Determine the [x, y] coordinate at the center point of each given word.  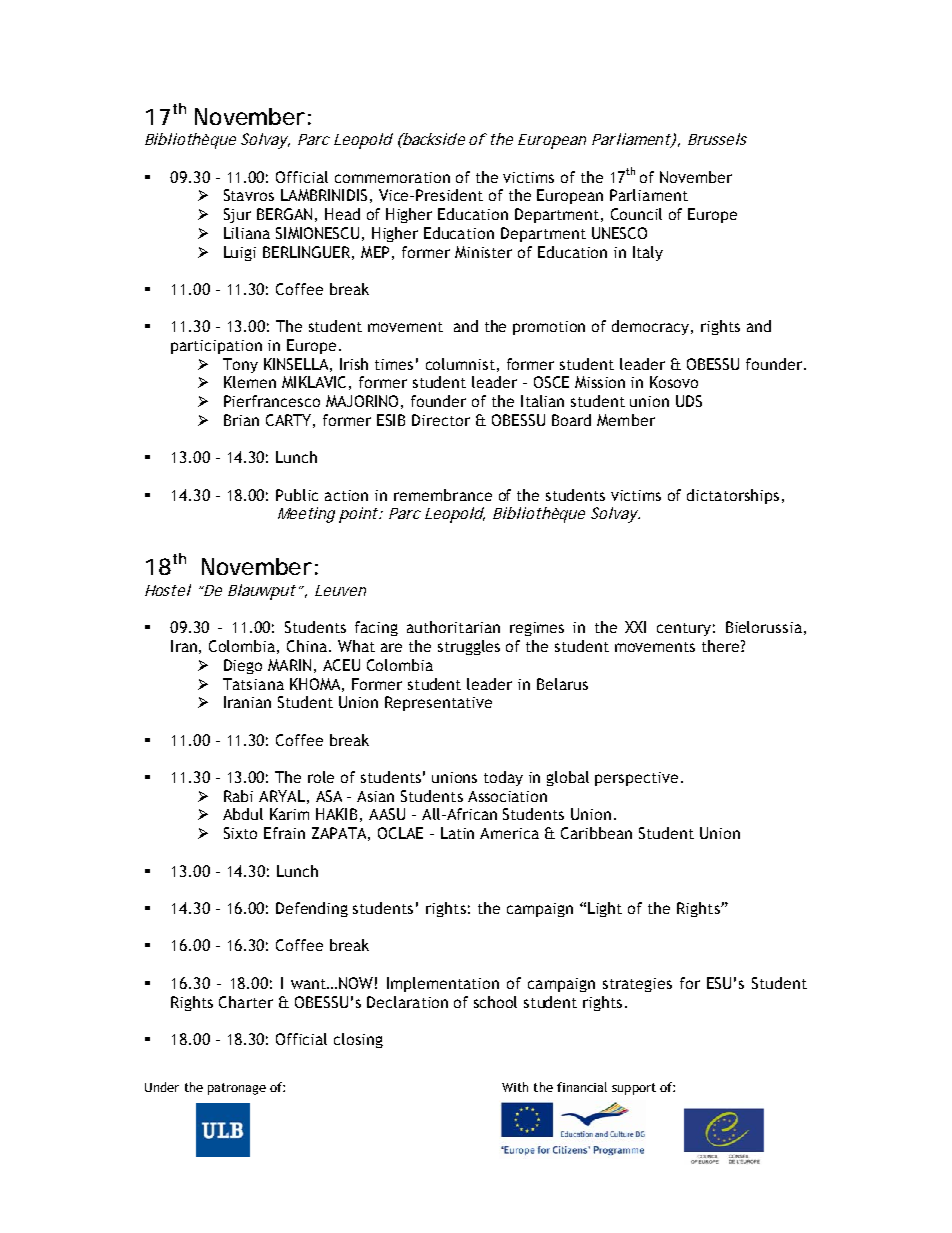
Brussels [717, 139]
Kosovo [674, 382]
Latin [457, 833]
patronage [237, 1089]
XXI [635, 627]
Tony [240, 365]
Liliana [247, 233]
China [307, 646]
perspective [636, 779]
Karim [289, 814]
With [515, 1087]
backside [433, 139]
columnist [460, 364]
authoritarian [453, 627]
